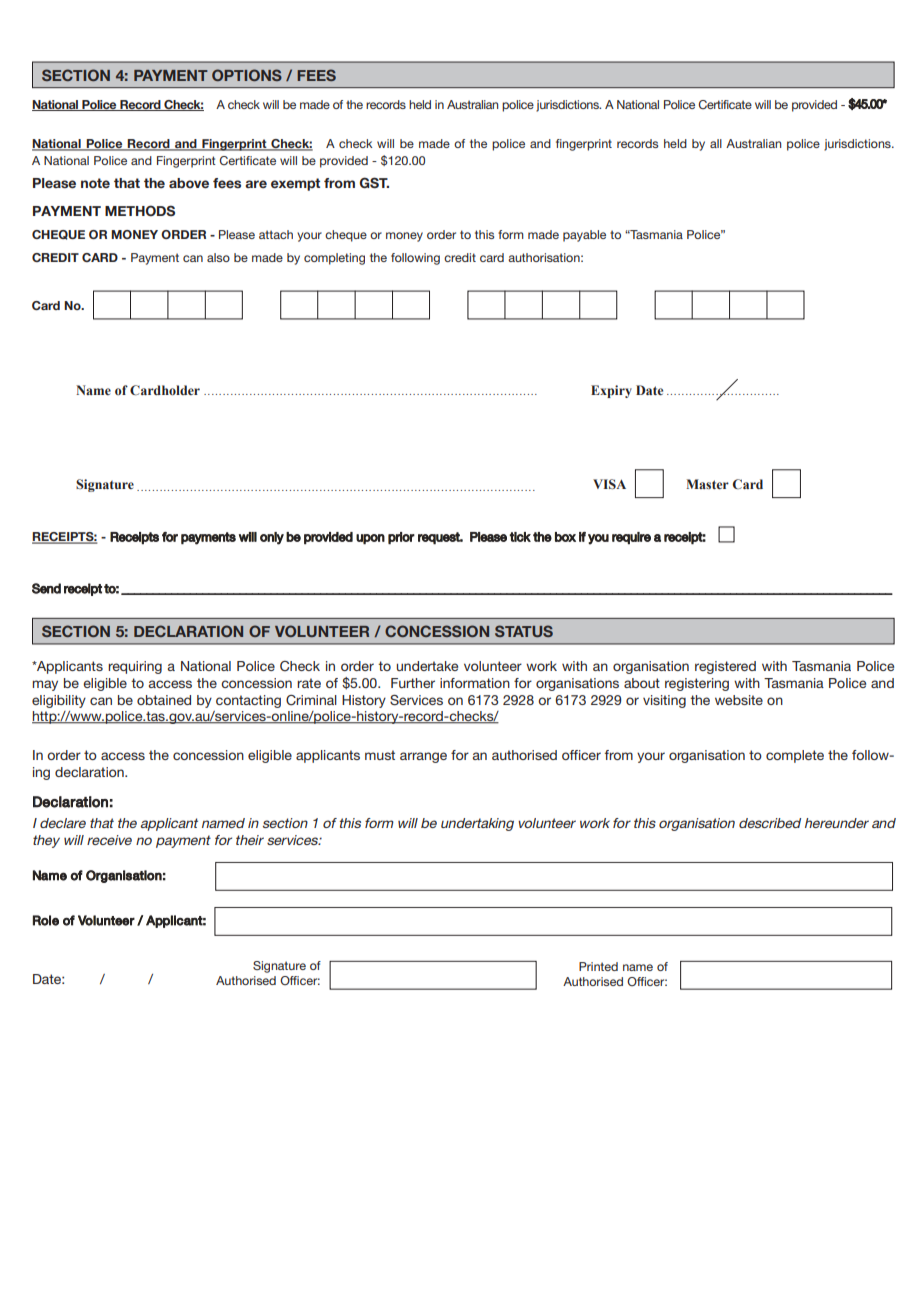 This screenshot has width=924, height=1308. I want to click on also, so click(218, 257).
